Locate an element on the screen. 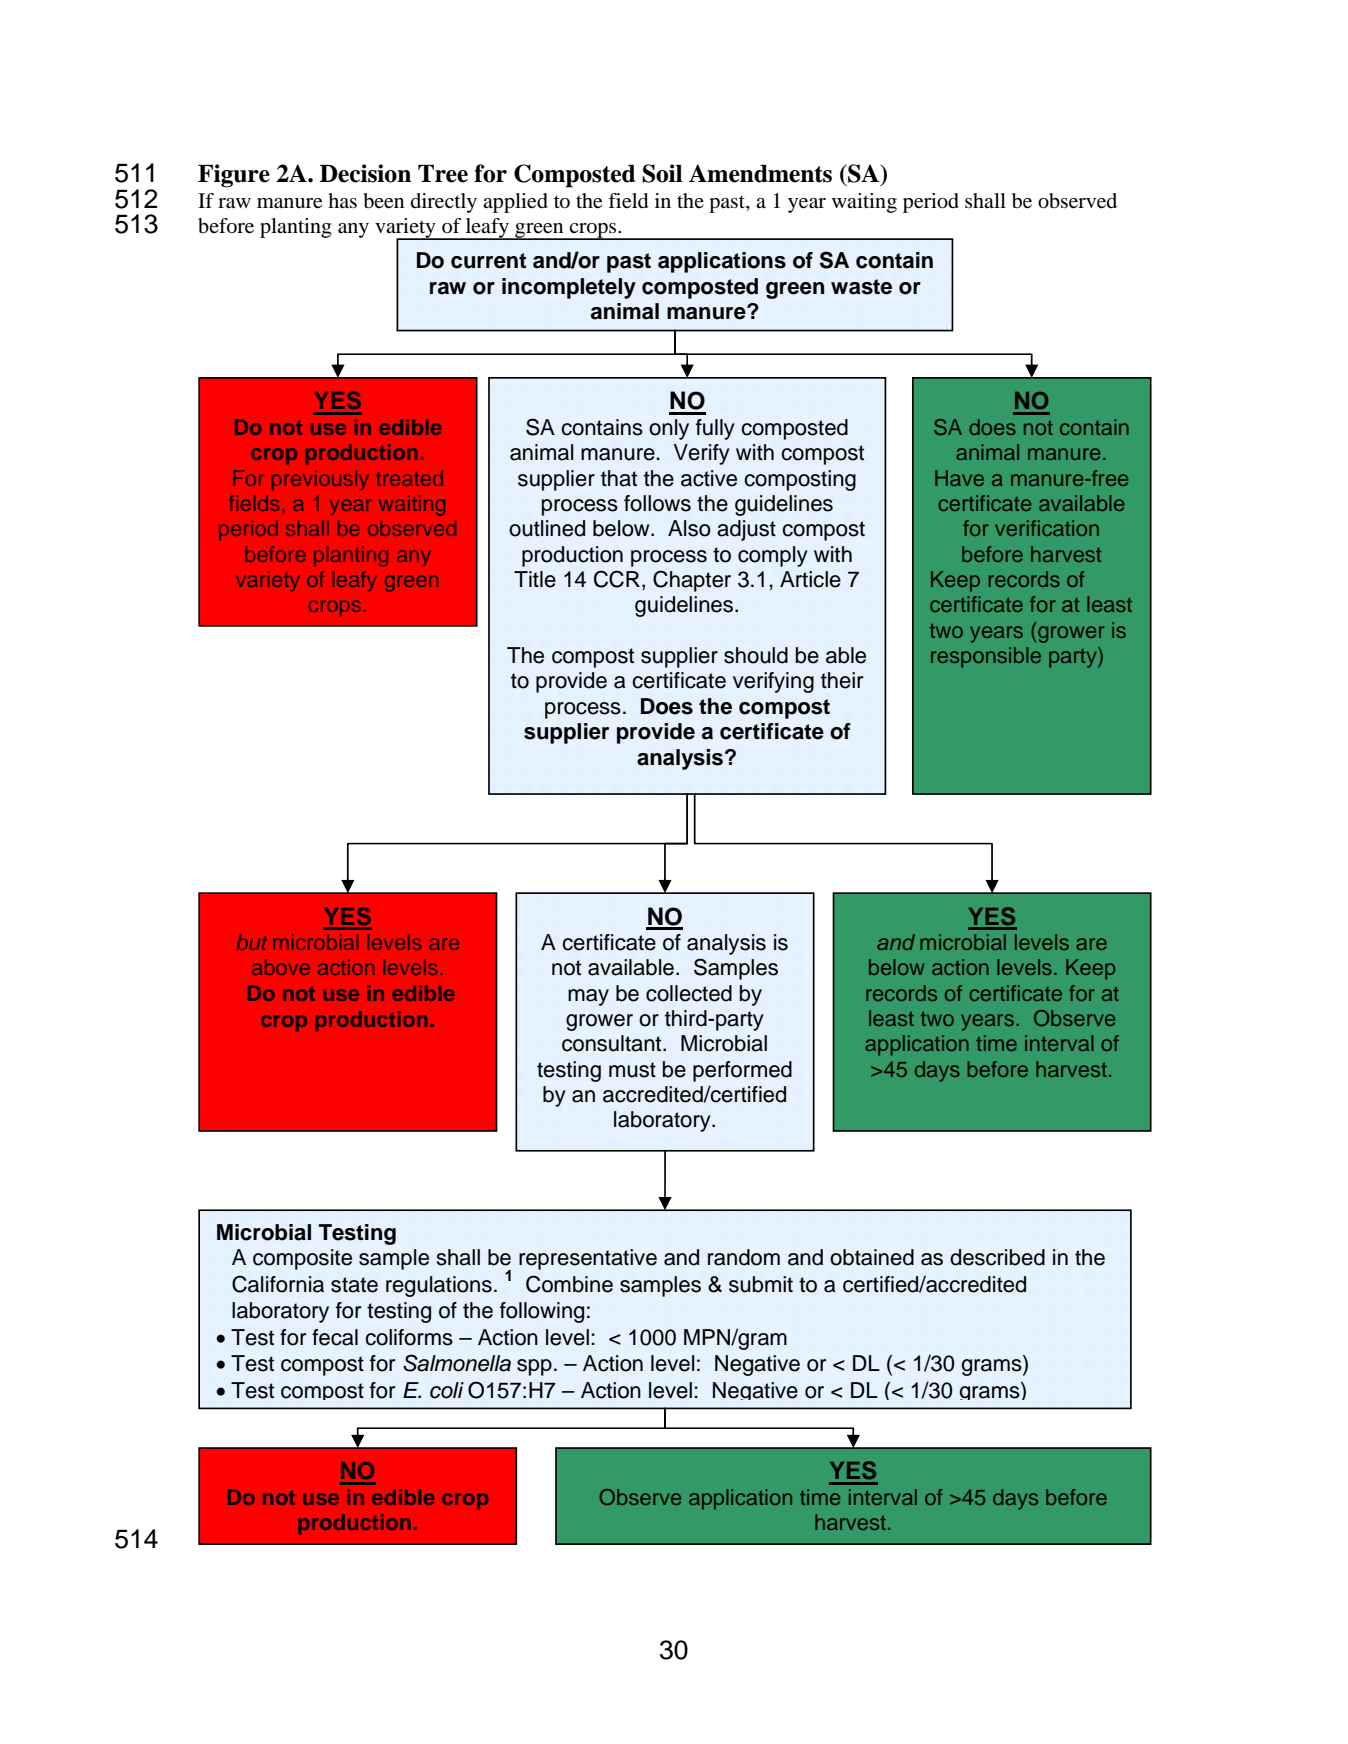 This screenshot has height=1744, width=1348. should is located at coordinates (756, 655).
